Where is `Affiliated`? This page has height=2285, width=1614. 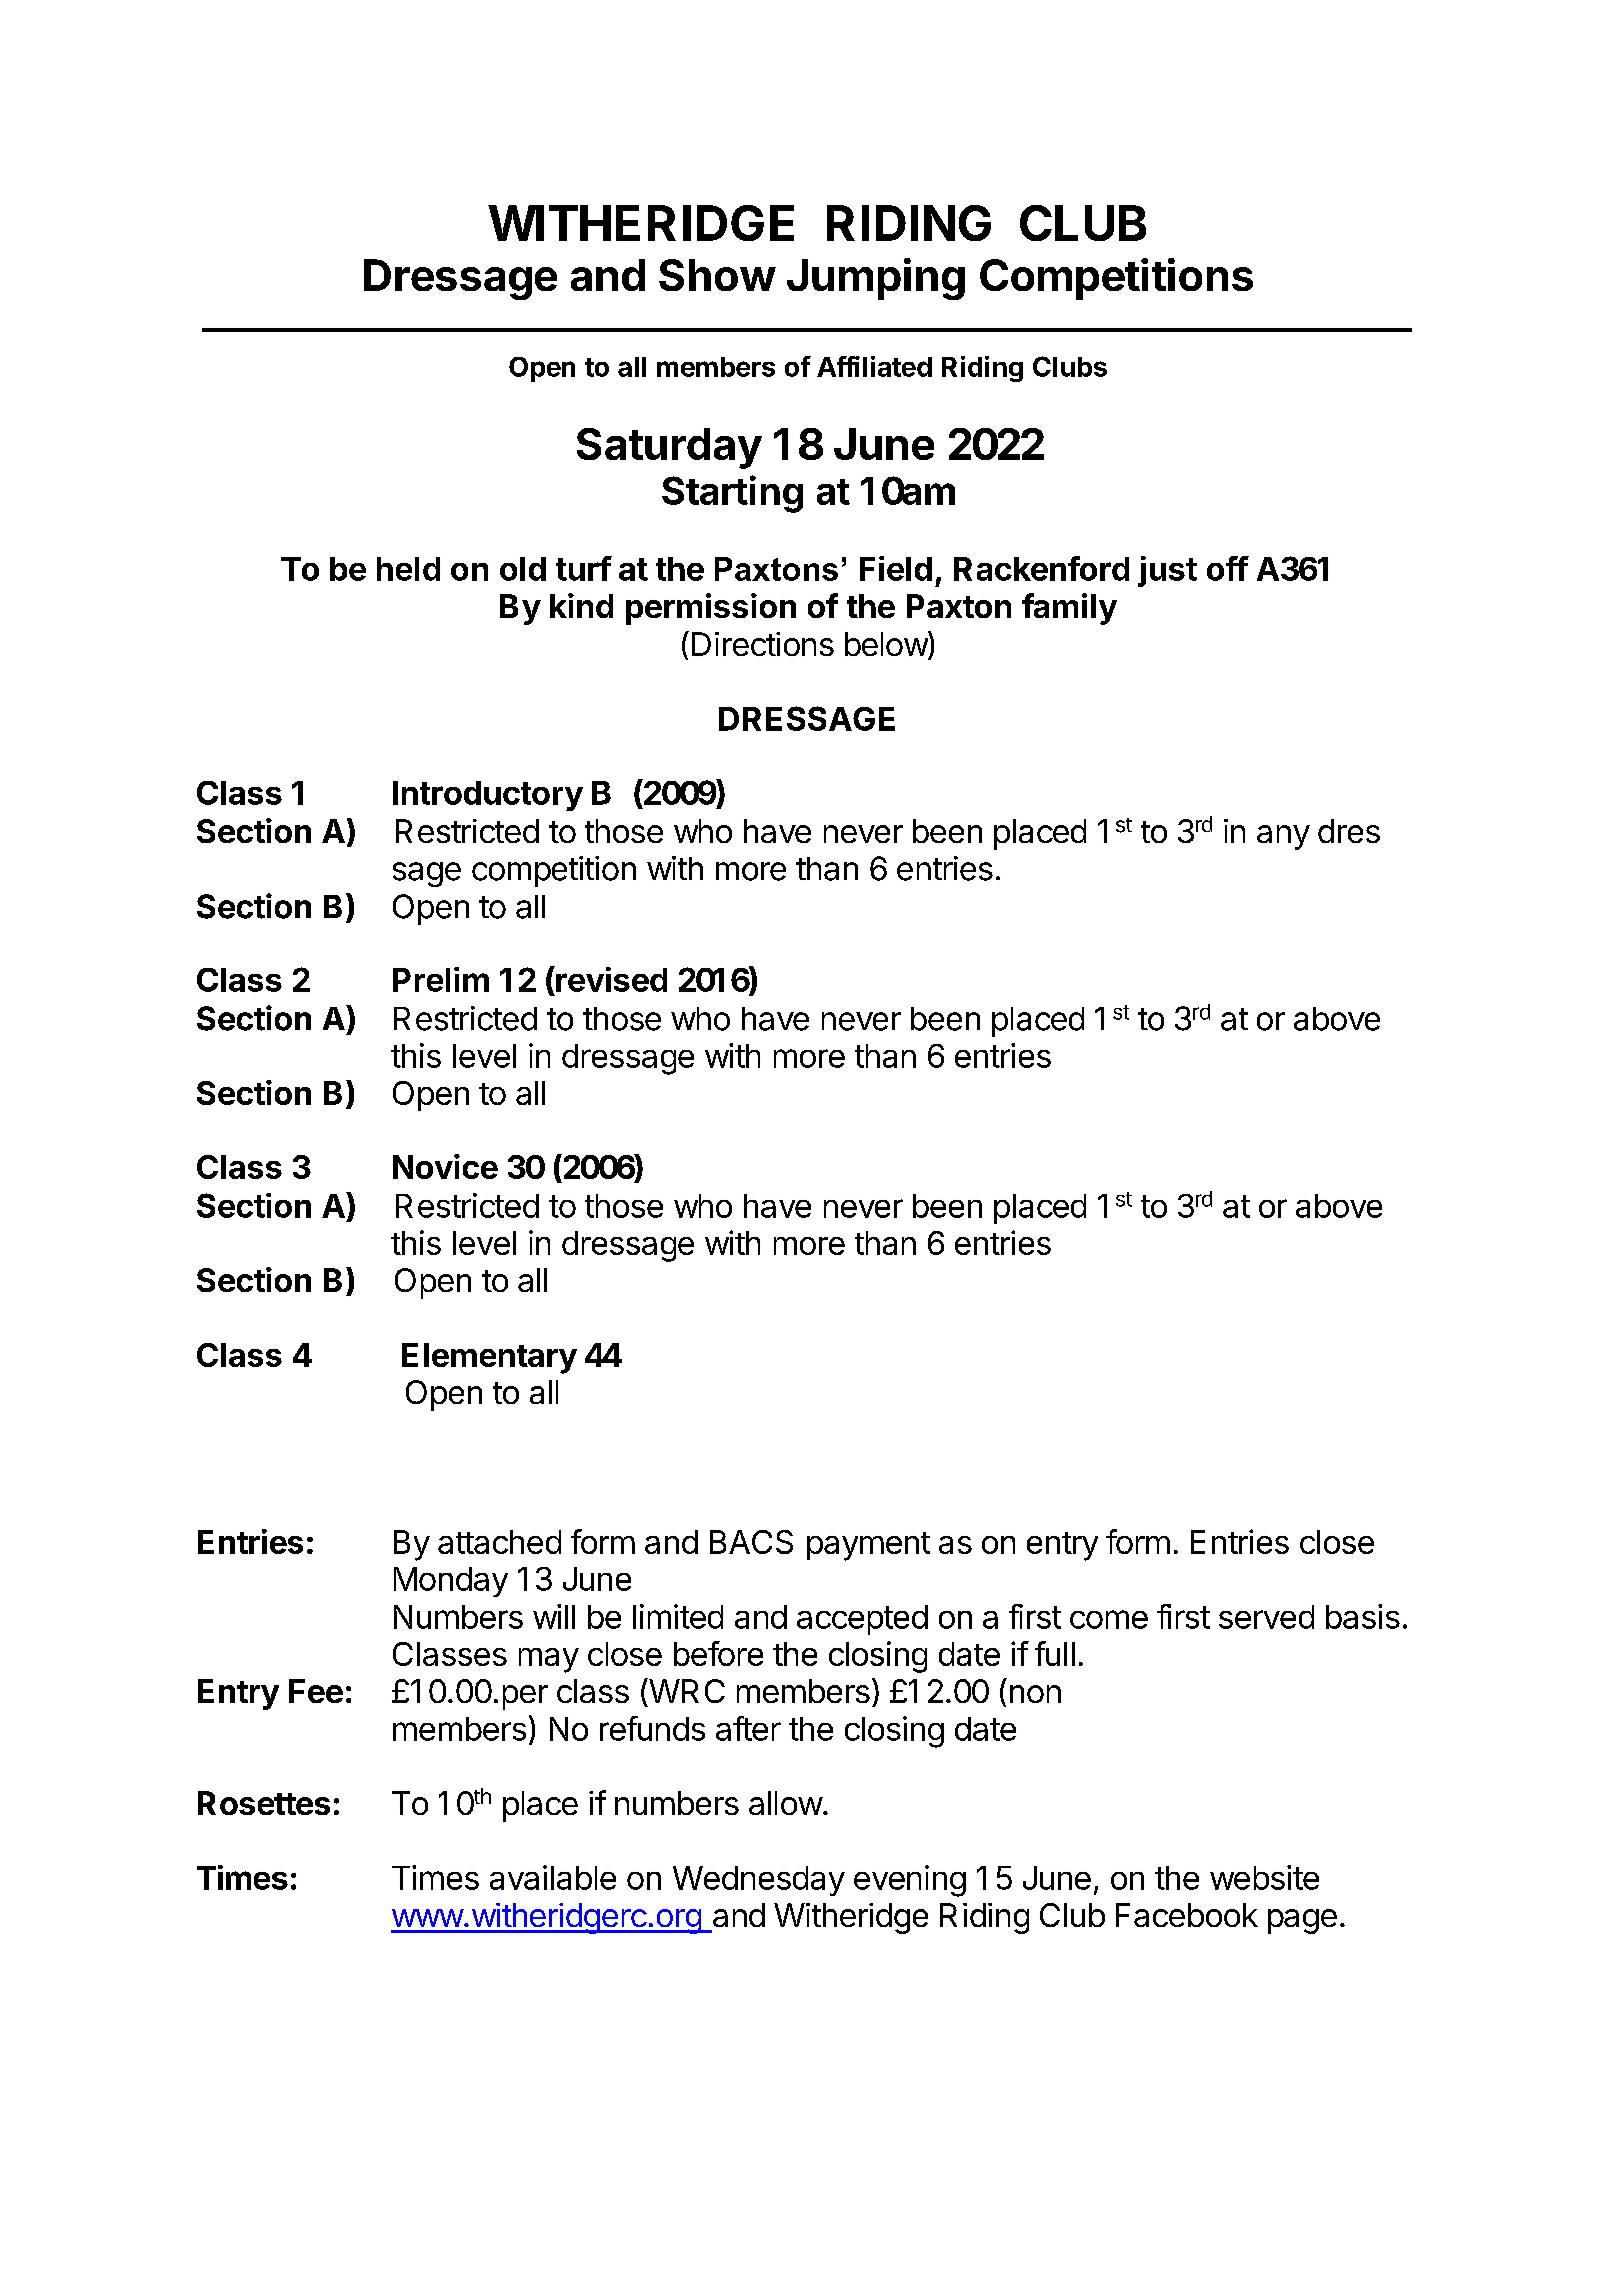 Affiliated is located at coordinates (874, 366).
